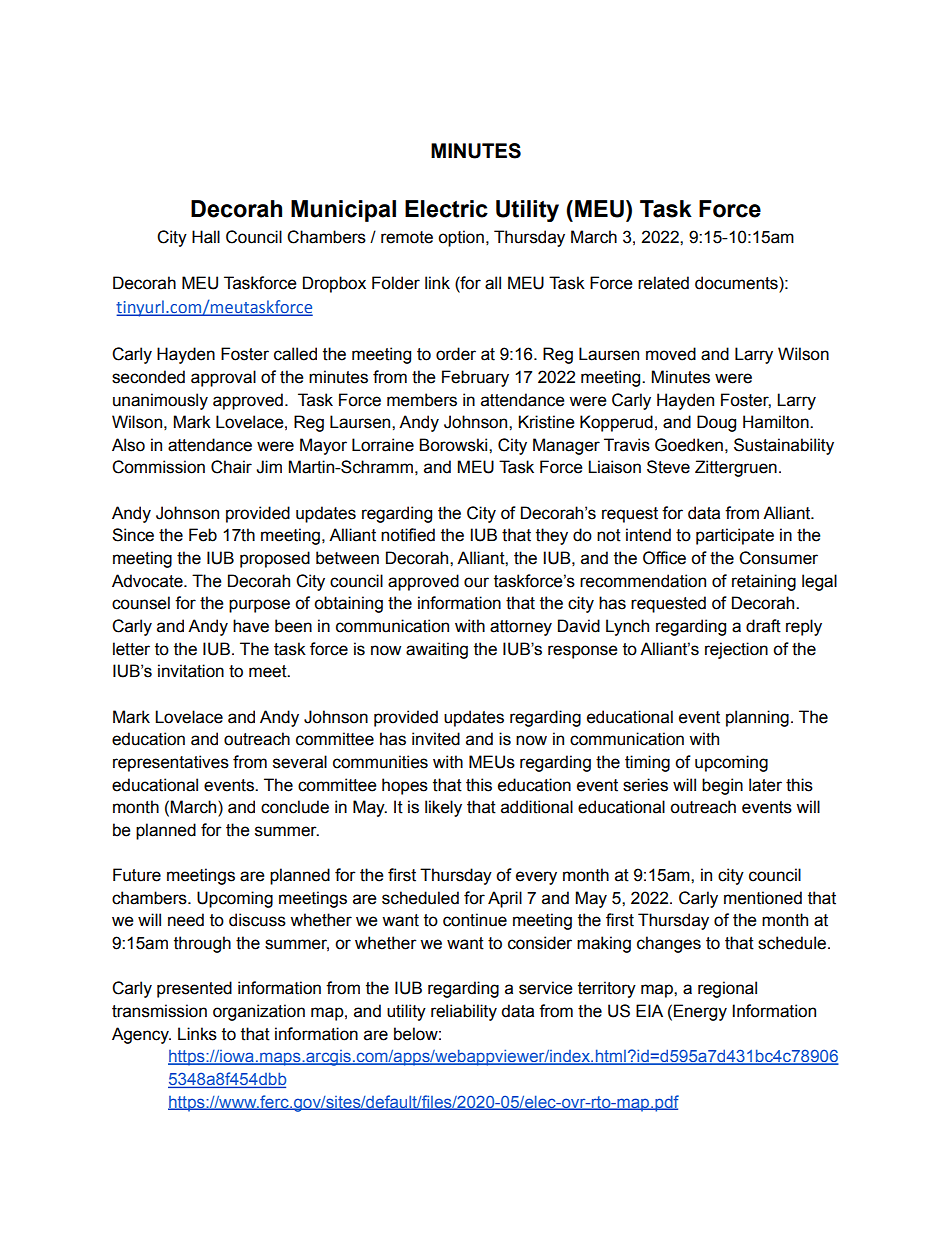  I want to click on attorney, so click(521, 628).
